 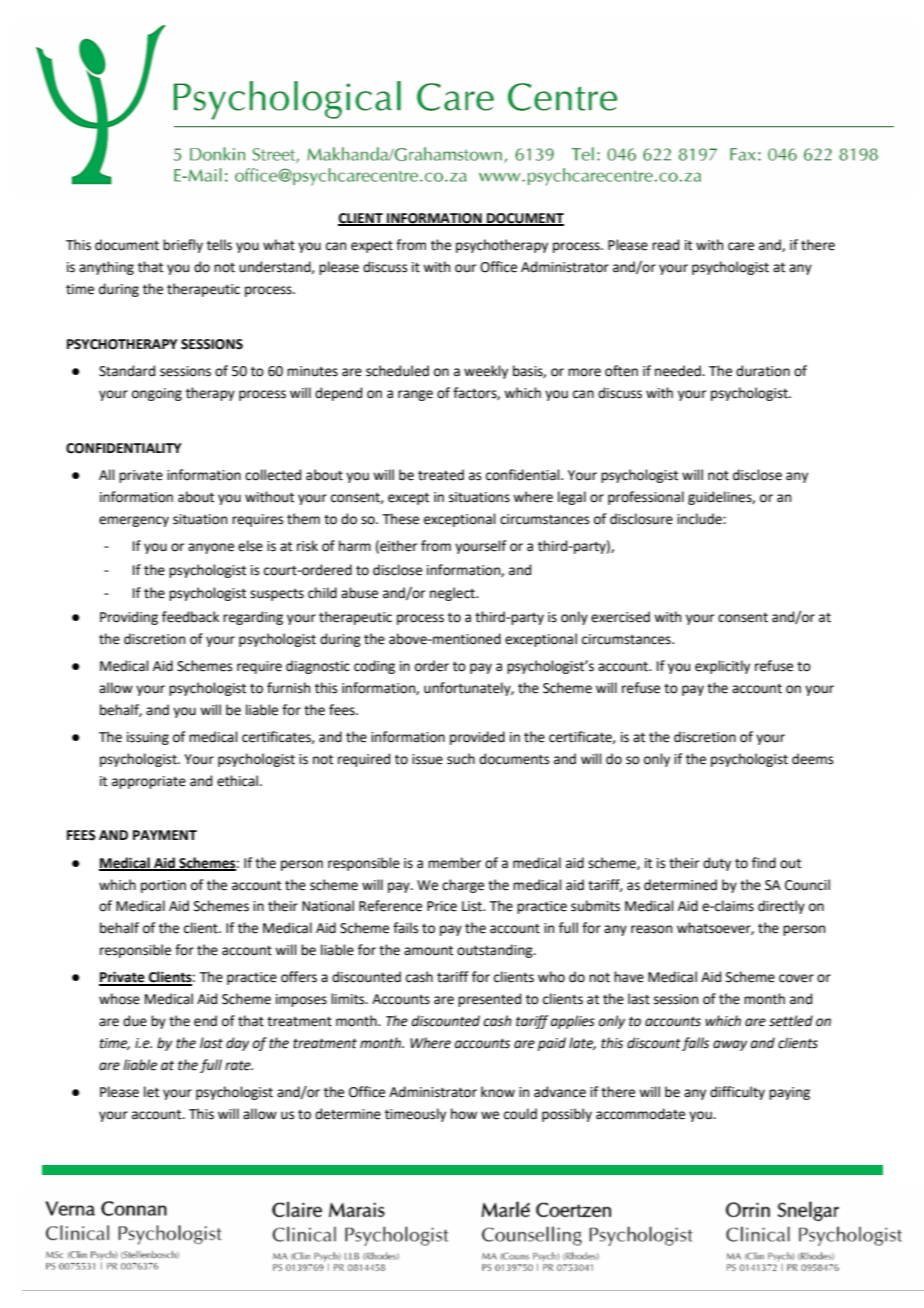 What do you see at coordinates (165, 835) in the page?
I see `PAYMENT` at bounding box center [165, 835].
